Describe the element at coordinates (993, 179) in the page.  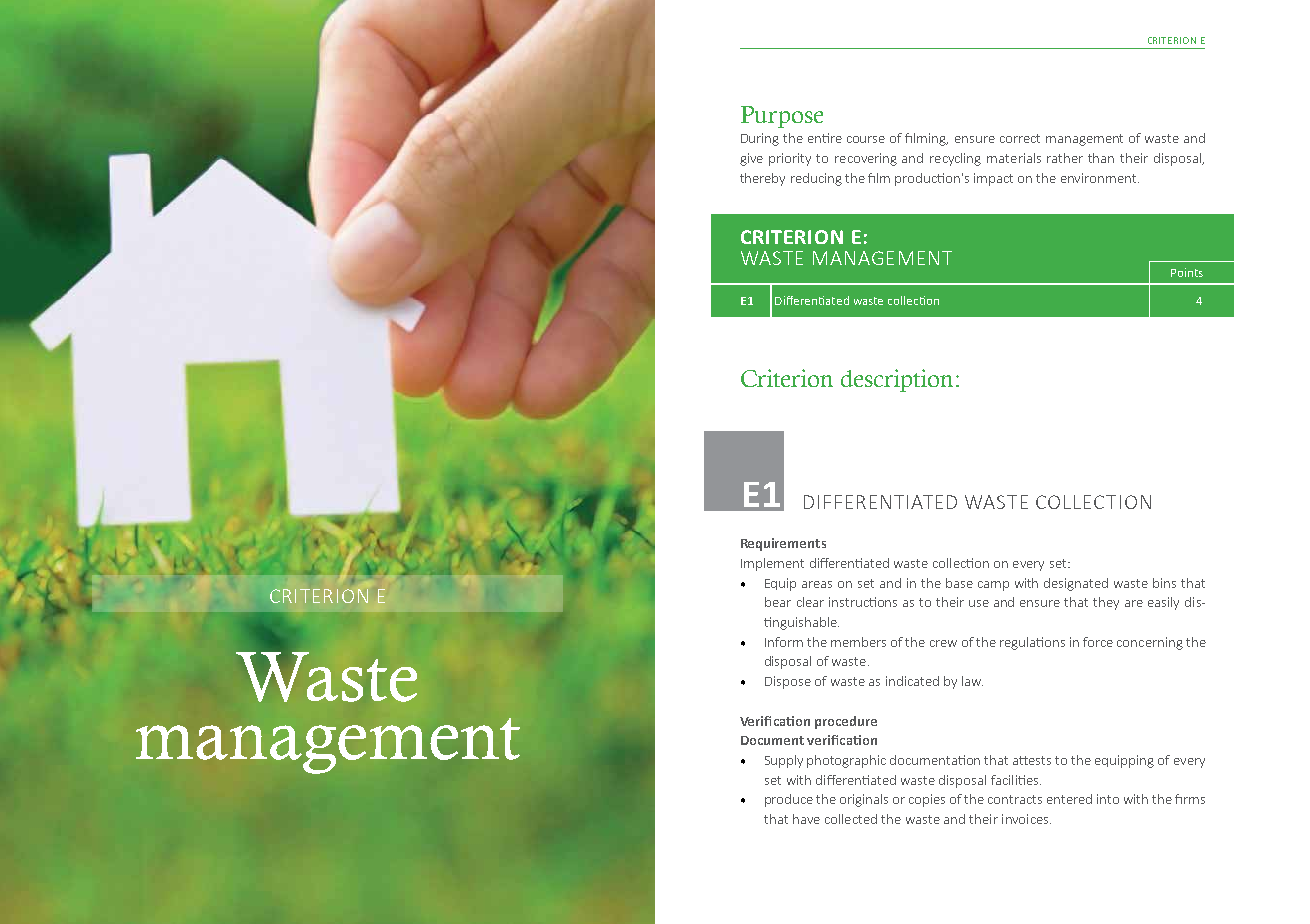
I see `impact` at that location.
